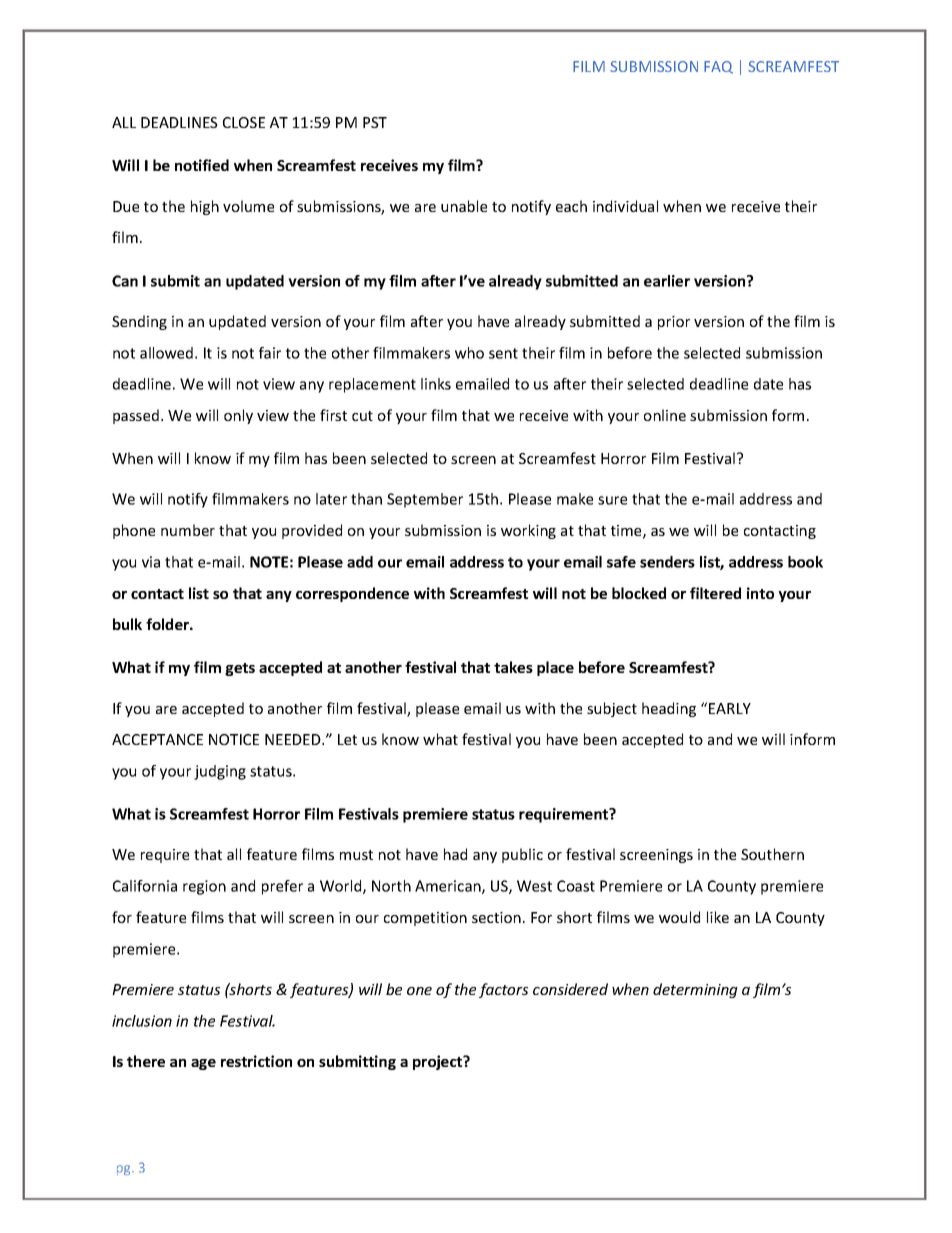  I want to click on online, so click(665, 415).
